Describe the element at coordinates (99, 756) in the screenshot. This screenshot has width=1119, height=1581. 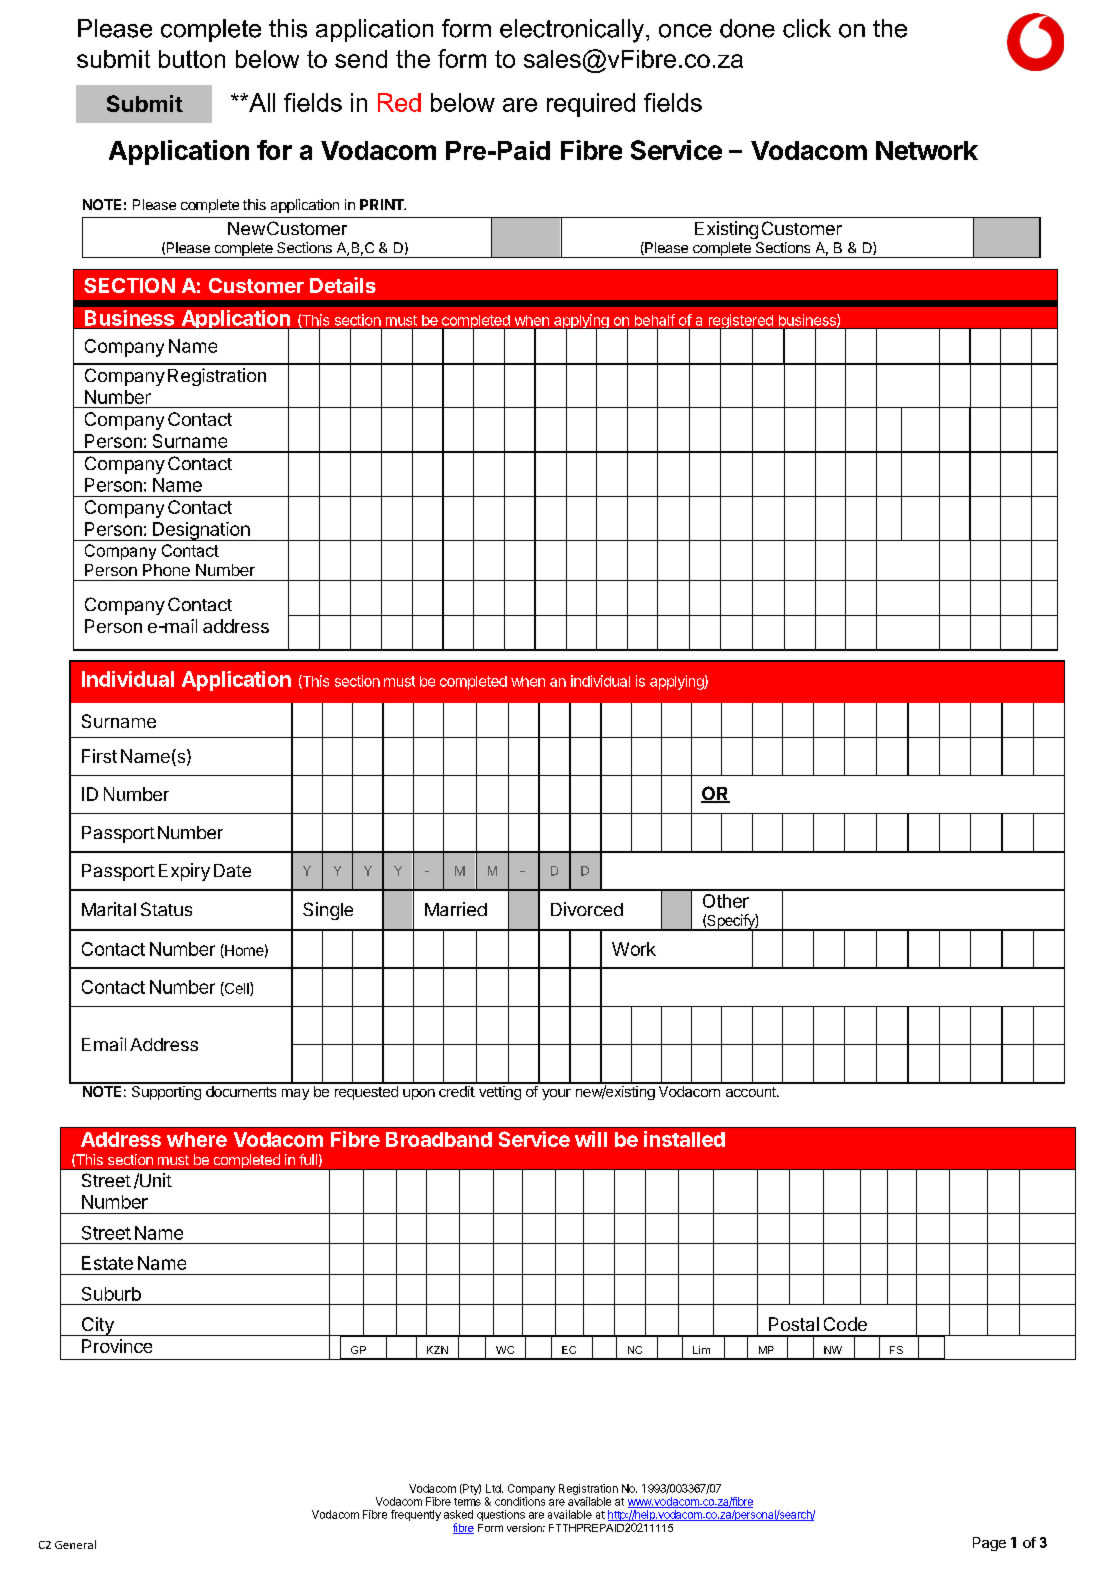
I see `First` at that location.
